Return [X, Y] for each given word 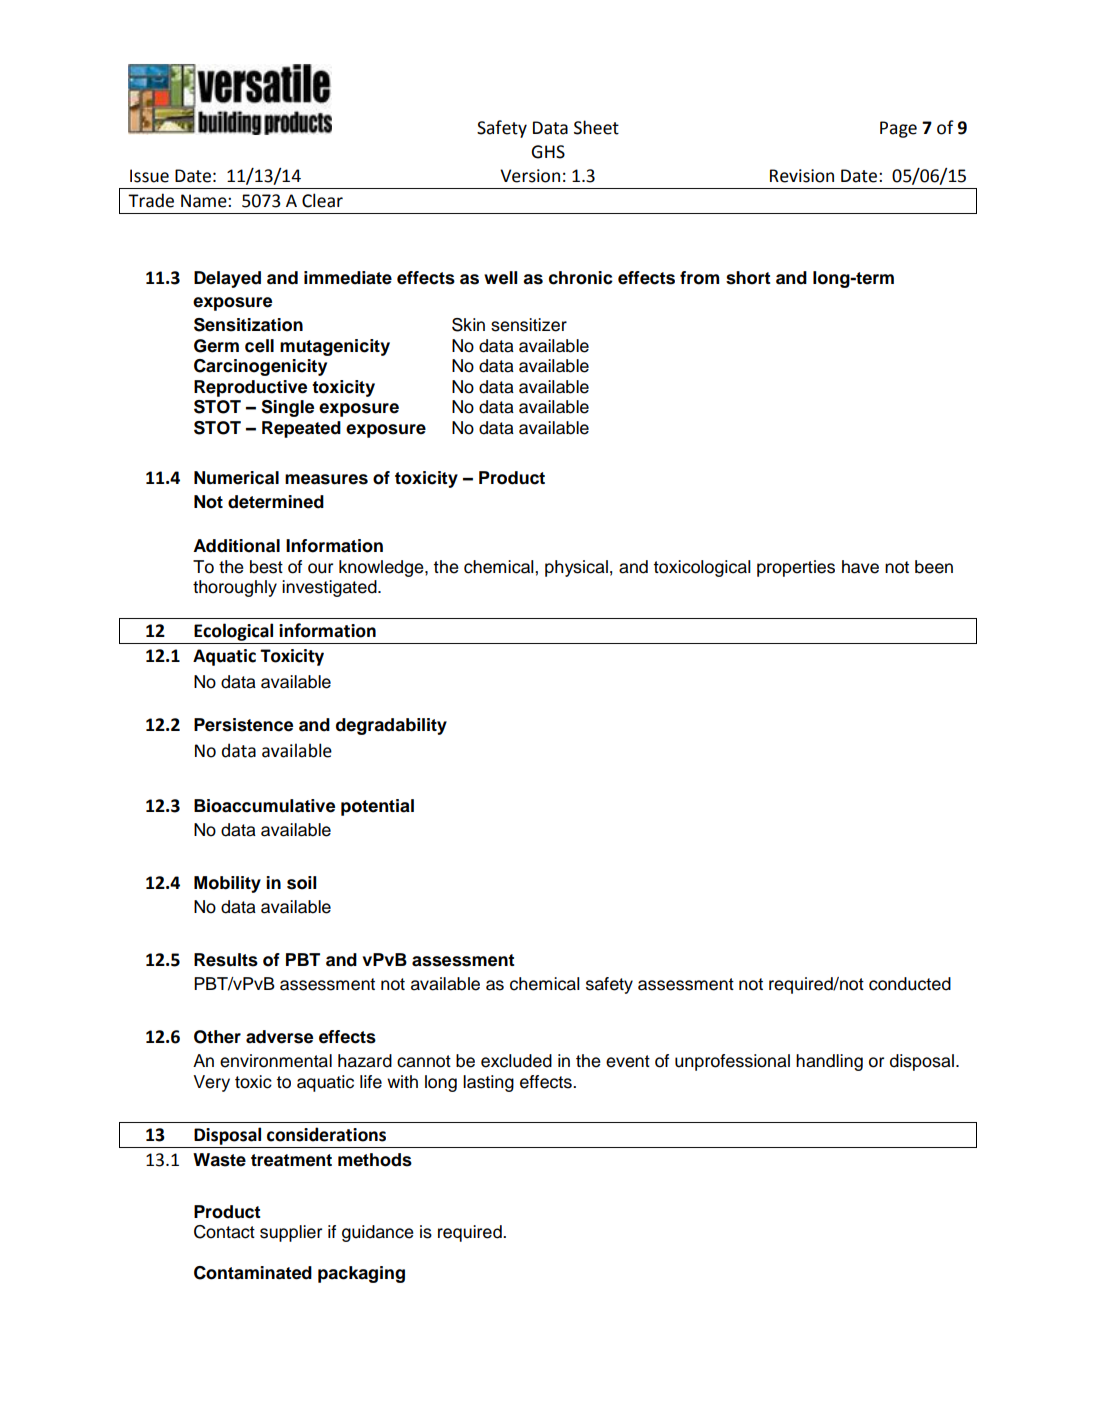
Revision [802, 176]
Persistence [243, 725]
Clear [322, 200]
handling [829, 1062]
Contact [224, 1232]
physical [576, 568]
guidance [378, 1233]
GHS [548, 152]
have [860, 567]
